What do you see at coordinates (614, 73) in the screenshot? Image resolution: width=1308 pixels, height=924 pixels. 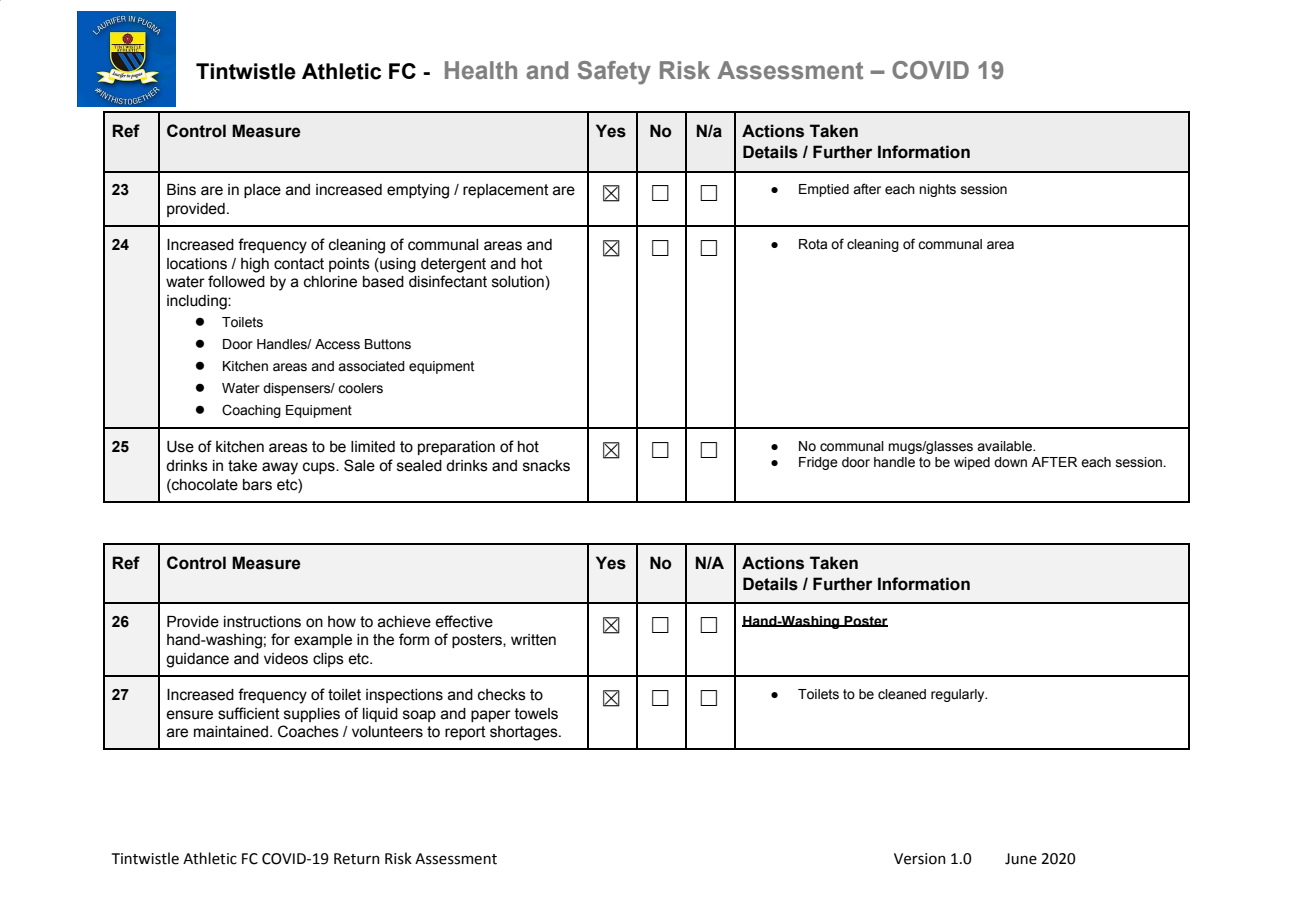 I see `Safety` at bounding box center [614, 73].
